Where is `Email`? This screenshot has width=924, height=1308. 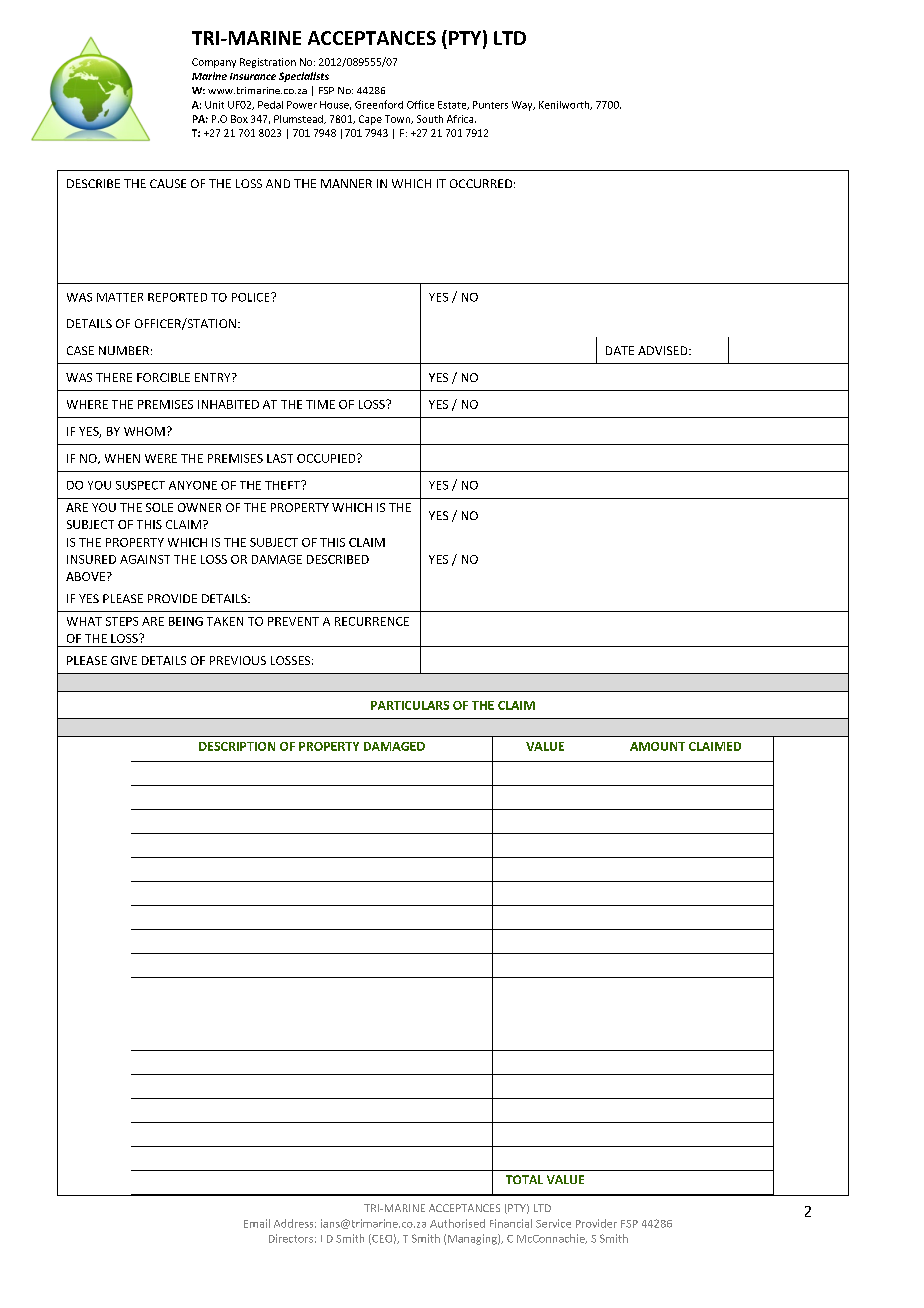
Email is located at coordinates (257, 1223).
